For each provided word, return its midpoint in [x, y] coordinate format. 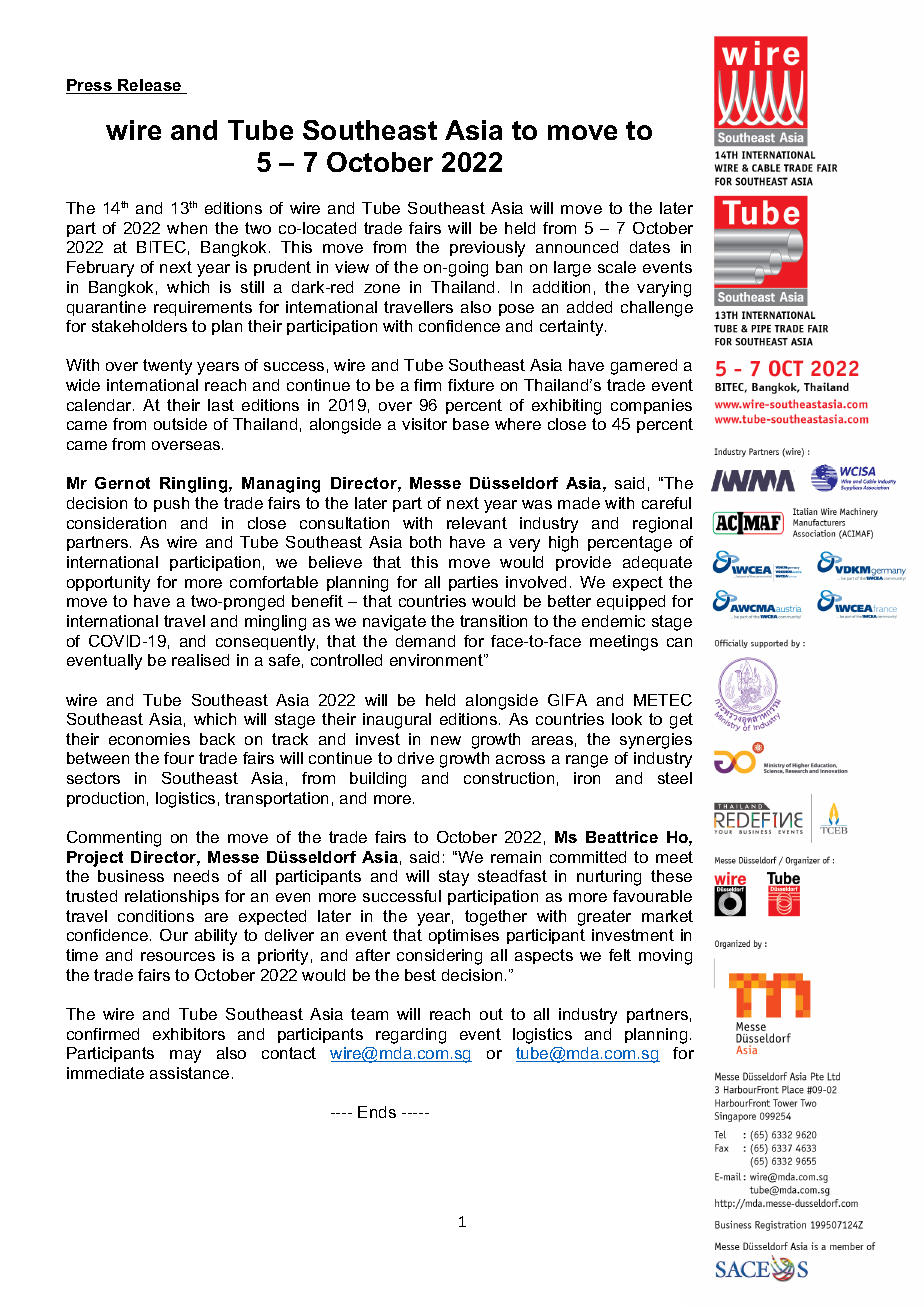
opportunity [108, 584]
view [352, 267]
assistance [189, 1073]
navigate [394, 623]
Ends [377, 1112]
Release [150, 86]
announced [577, 247]
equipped [631, 602]
